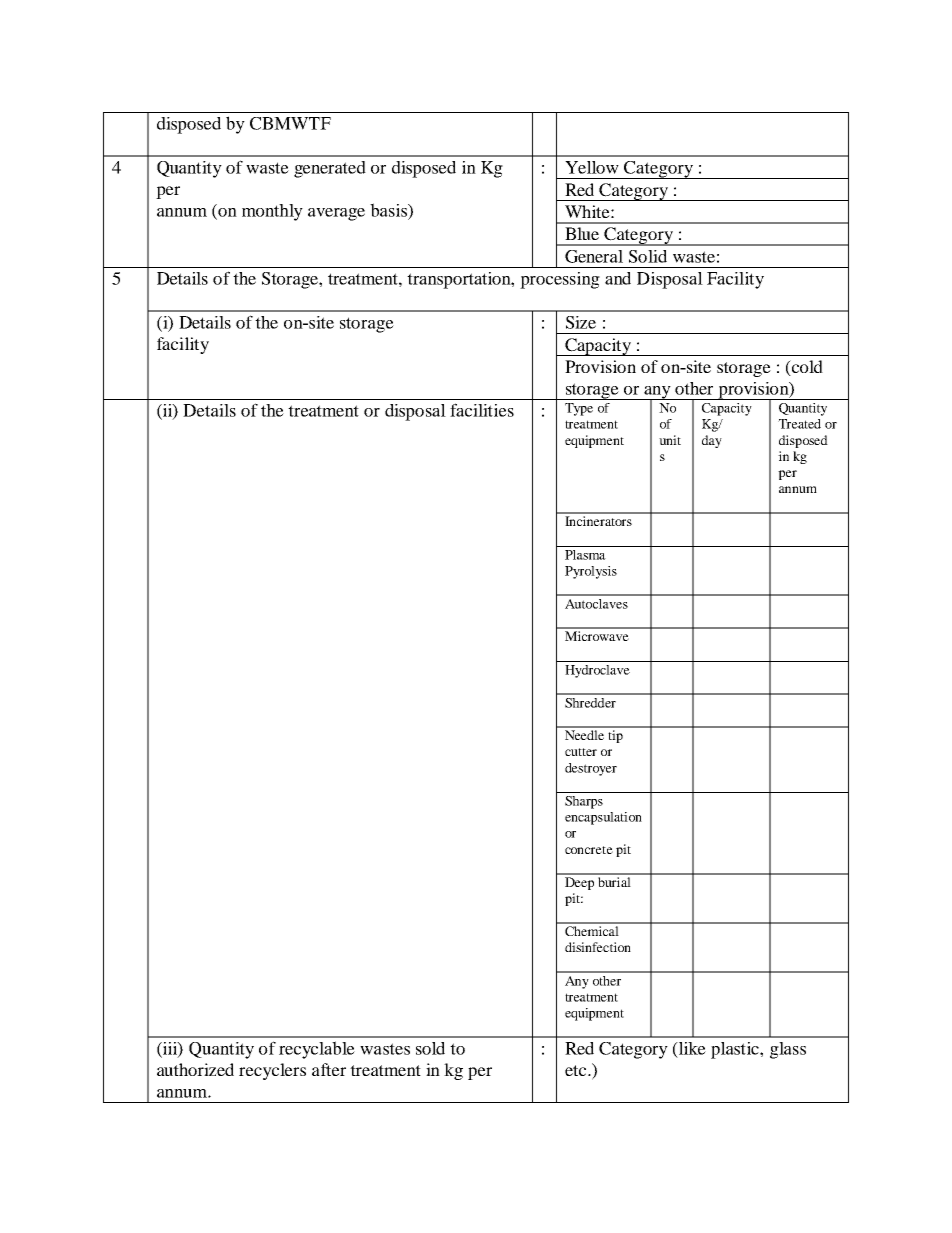 Image resolution: width=952 pixels, height=1233 pixels. I want to click on glass, so click(788, 1050).
